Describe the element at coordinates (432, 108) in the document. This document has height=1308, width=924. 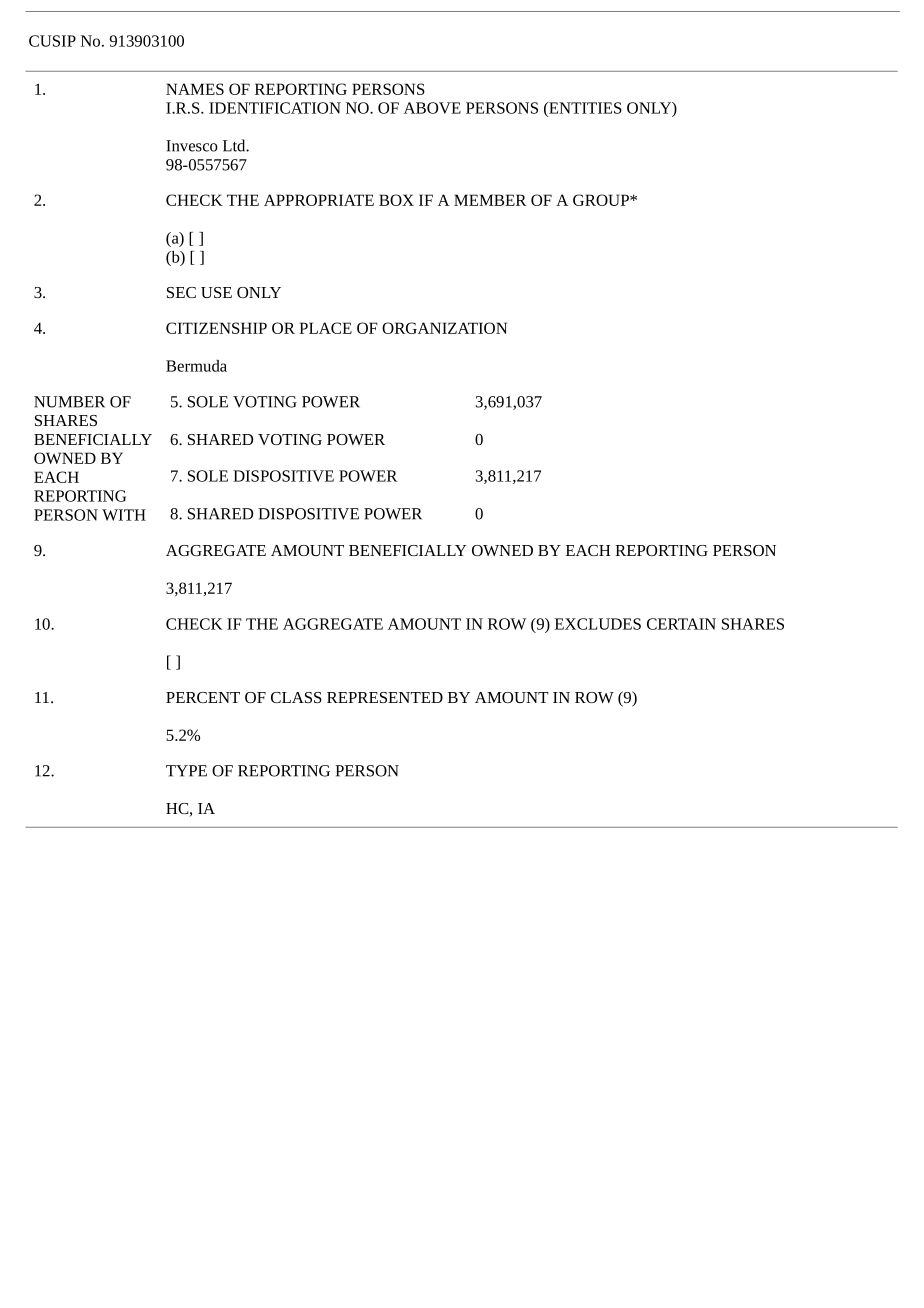
I see `ABOVE` at that location.
